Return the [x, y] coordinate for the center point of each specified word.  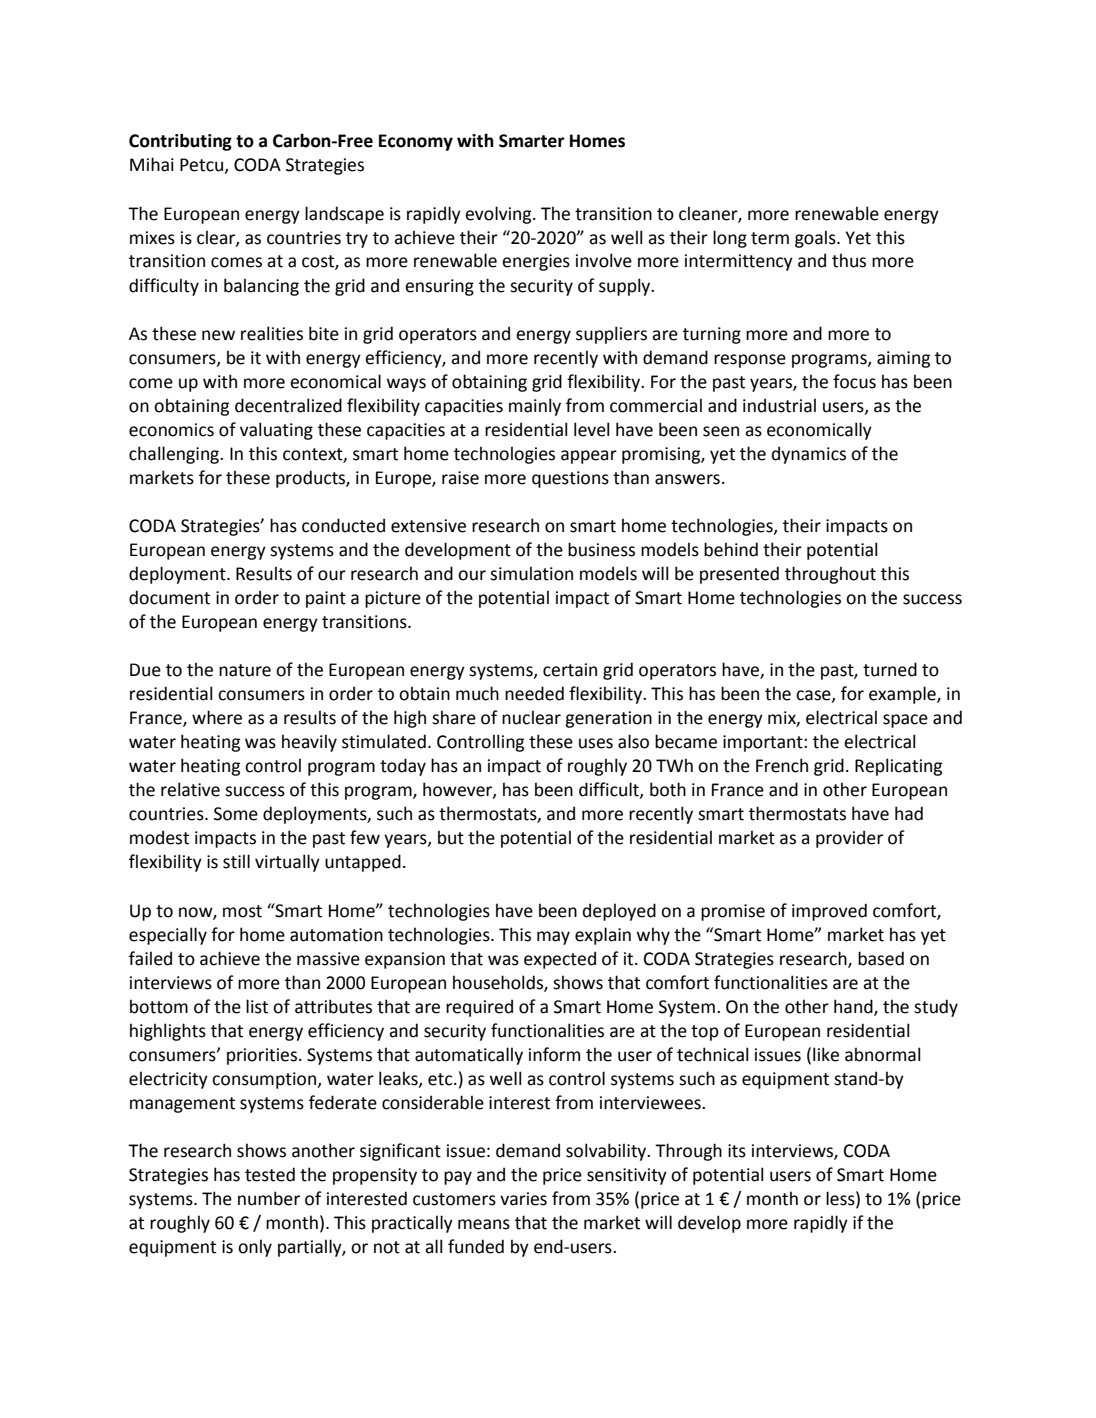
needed [534, 693]
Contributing [180, 142]
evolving [499, 215]
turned [890, 669]
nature [245, 670]
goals [816, 239]
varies [523, 1199]
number [269, 1198]
